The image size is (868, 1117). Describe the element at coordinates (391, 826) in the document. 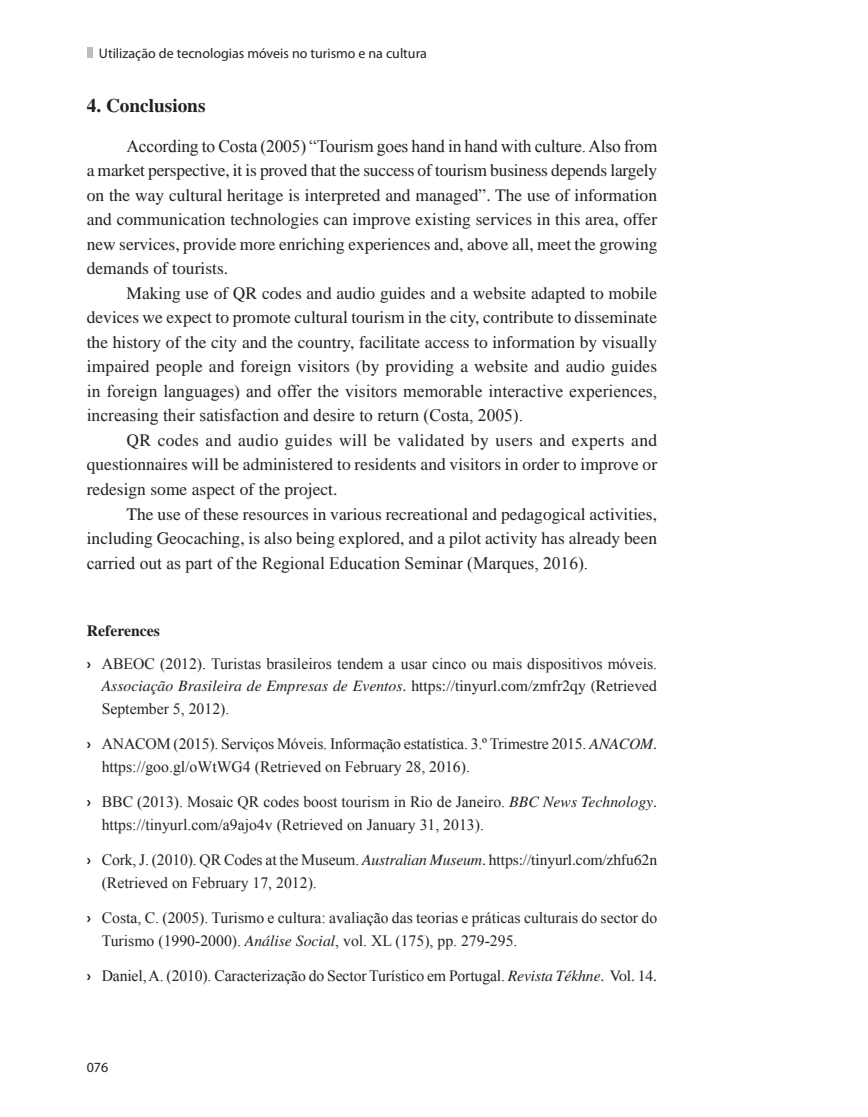

I see `January` at that location.
